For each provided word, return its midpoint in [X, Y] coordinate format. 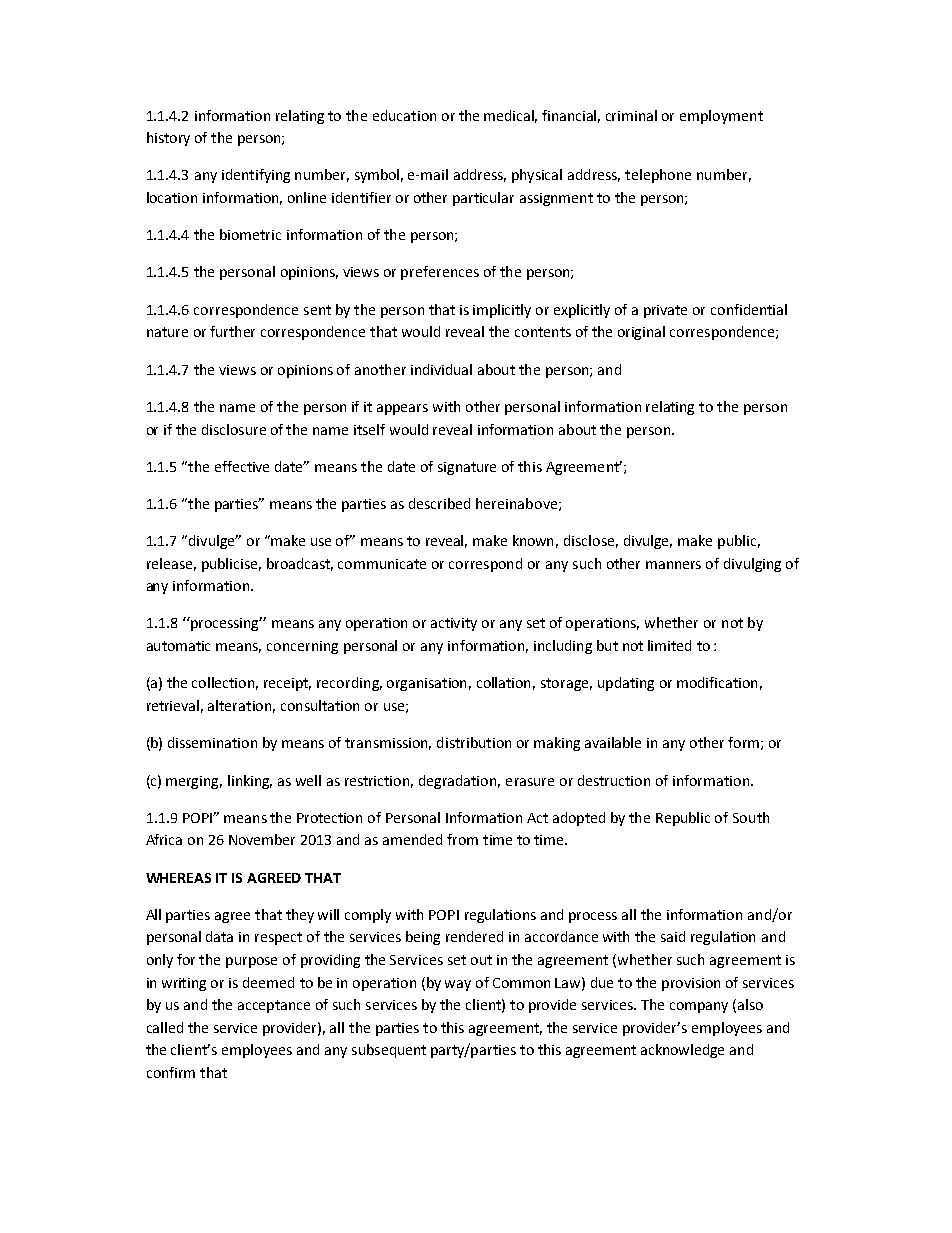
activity [454, 624]
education [404, 115]
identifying [256, 176]
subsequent [389, 1051]
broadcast [300, 564]
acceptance [274, 1006]
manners [673, 565]
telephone [658, 176]
